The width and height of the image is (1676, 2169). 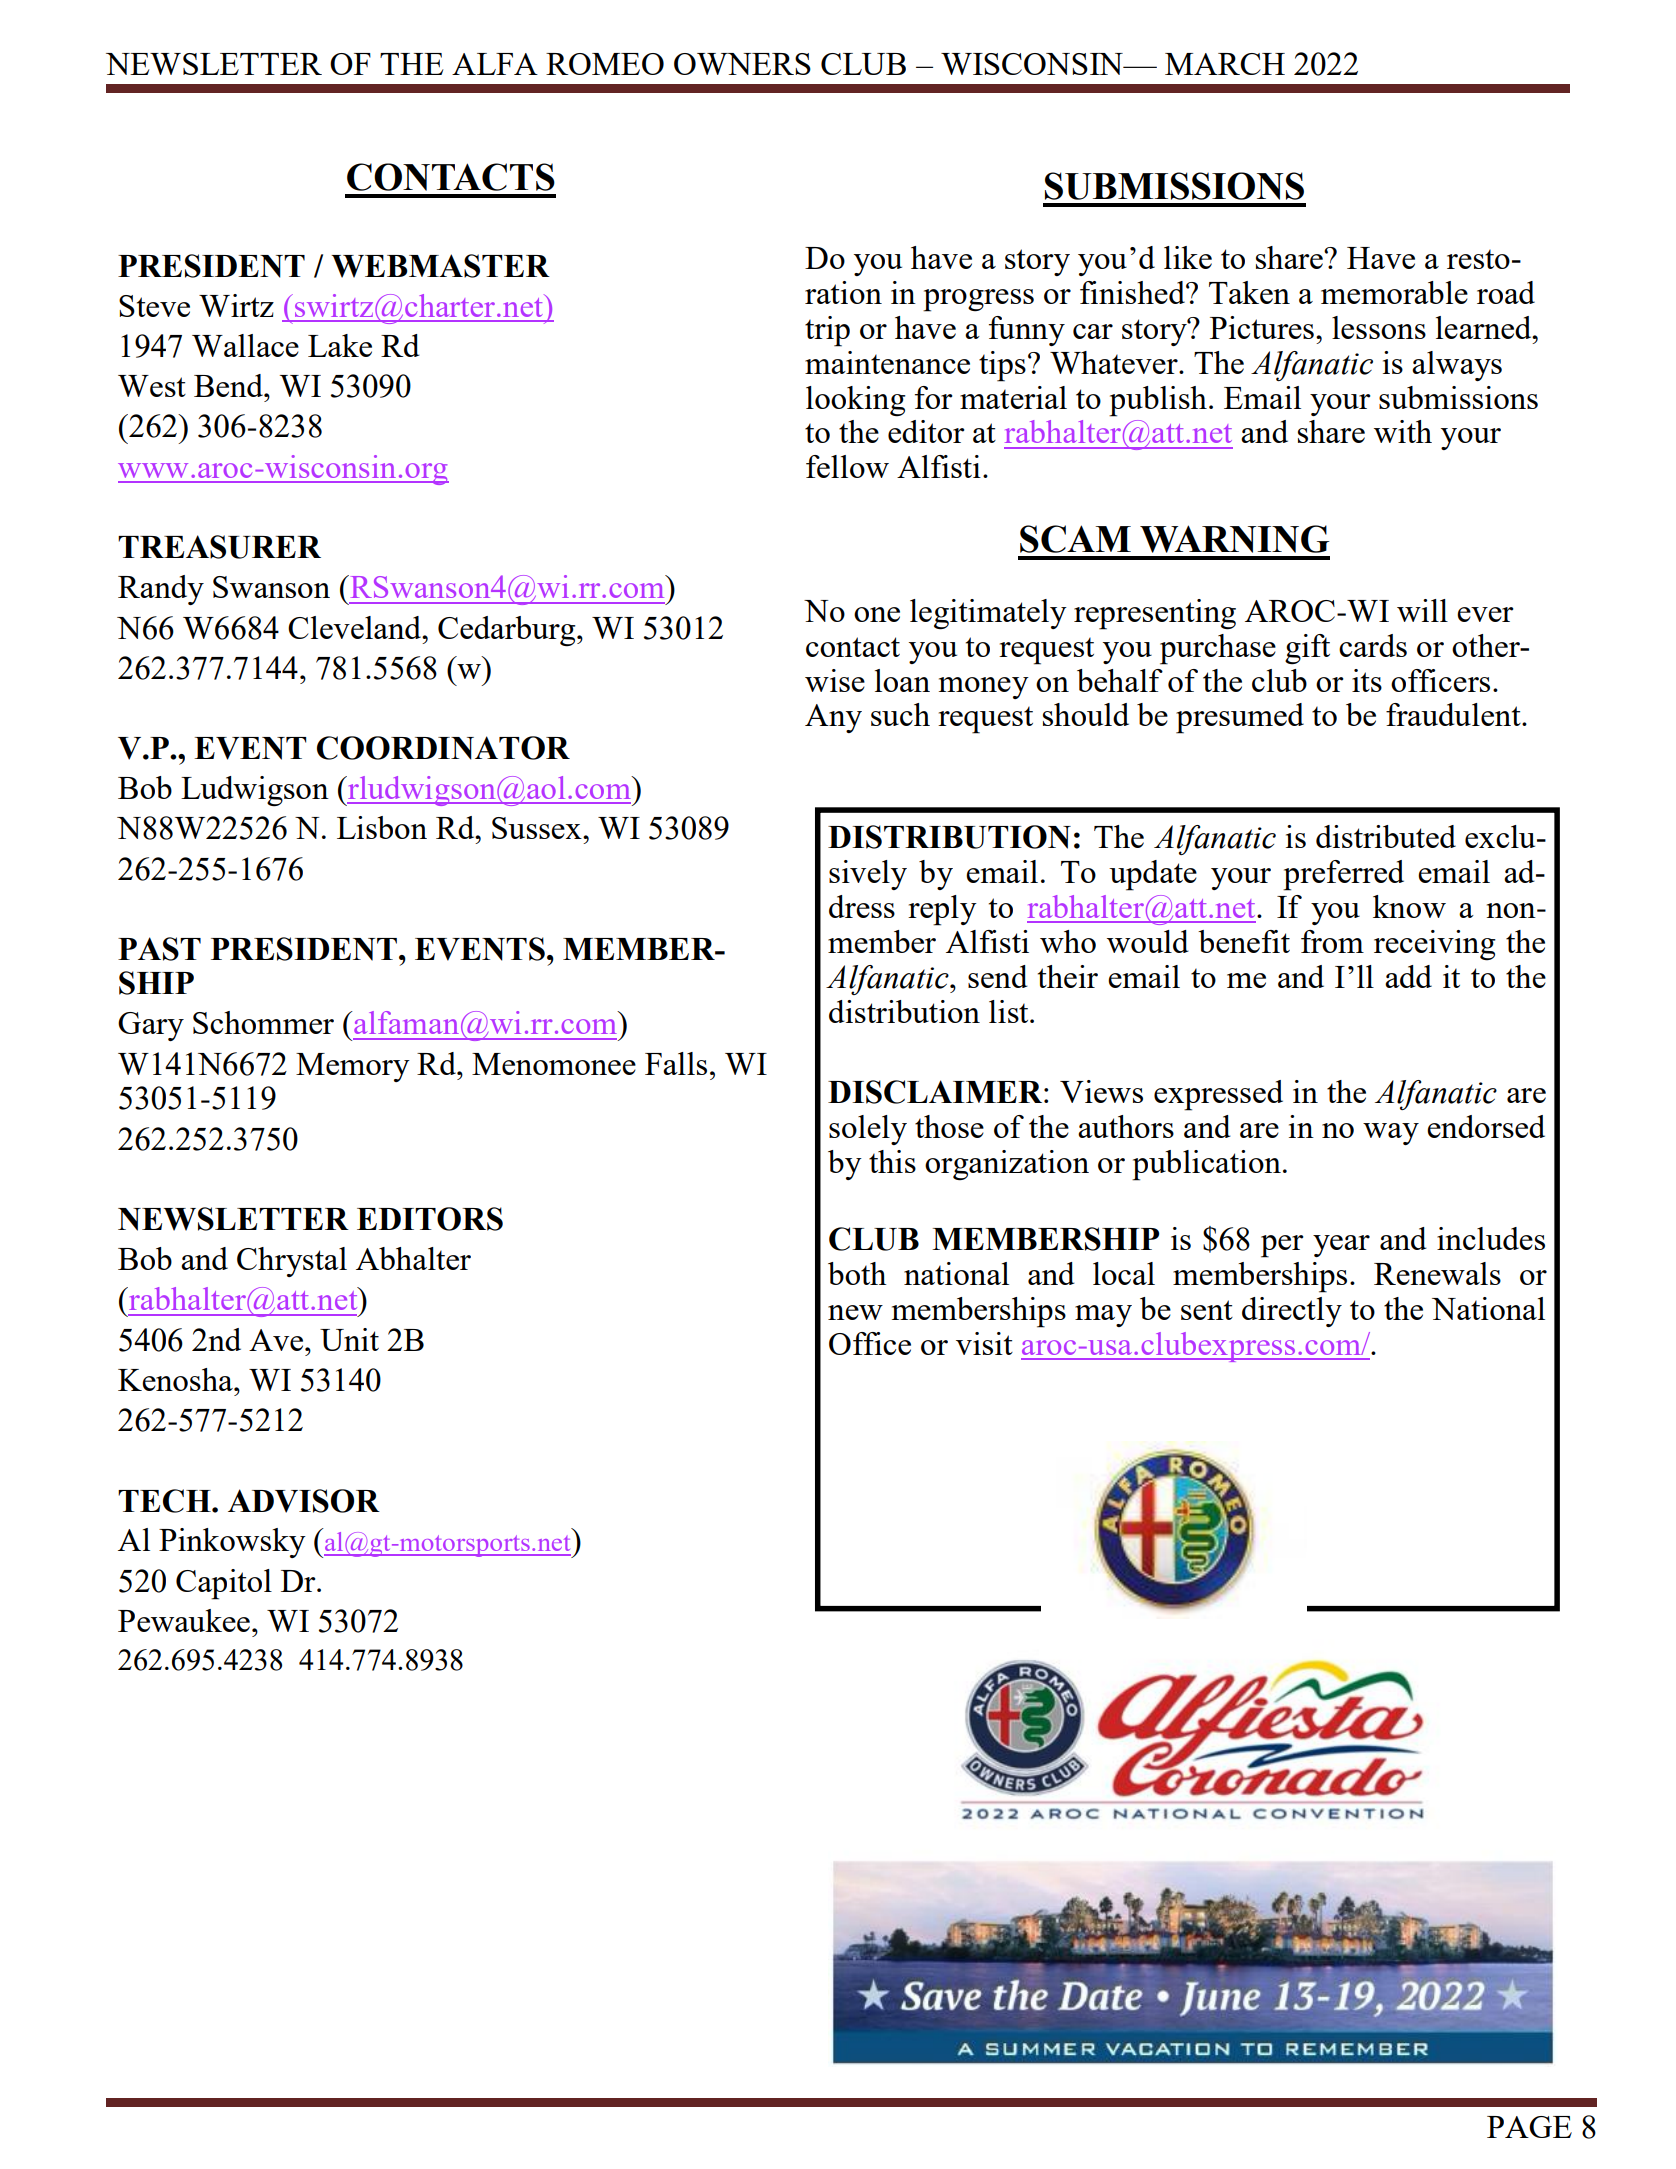 I want to click on solely, so click(x=868, y=1130).
